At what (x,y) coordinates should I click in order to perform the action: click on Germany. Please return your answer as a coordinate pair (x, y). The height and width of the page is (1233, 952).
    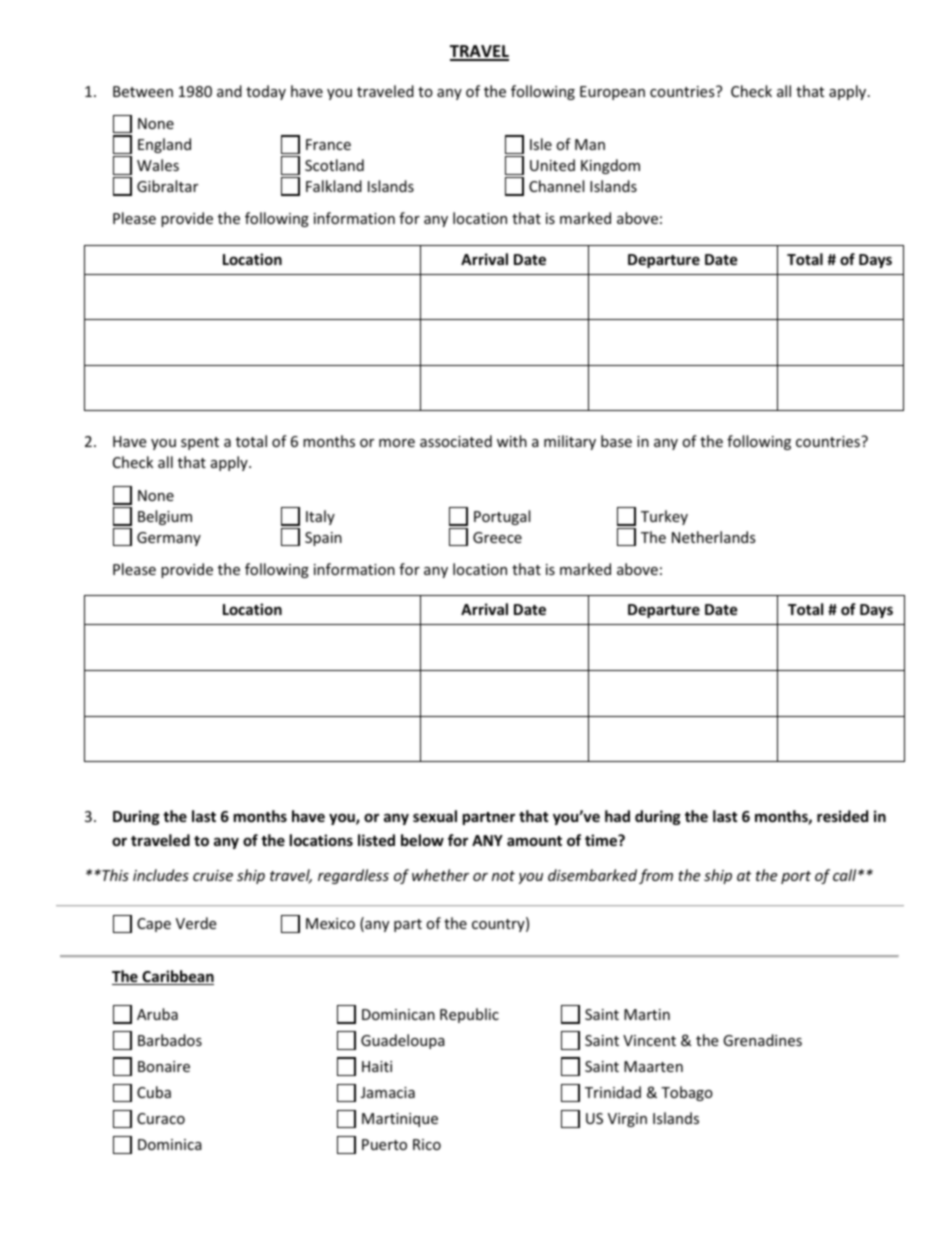
    Looking at the image, I should click on (169, 539).
